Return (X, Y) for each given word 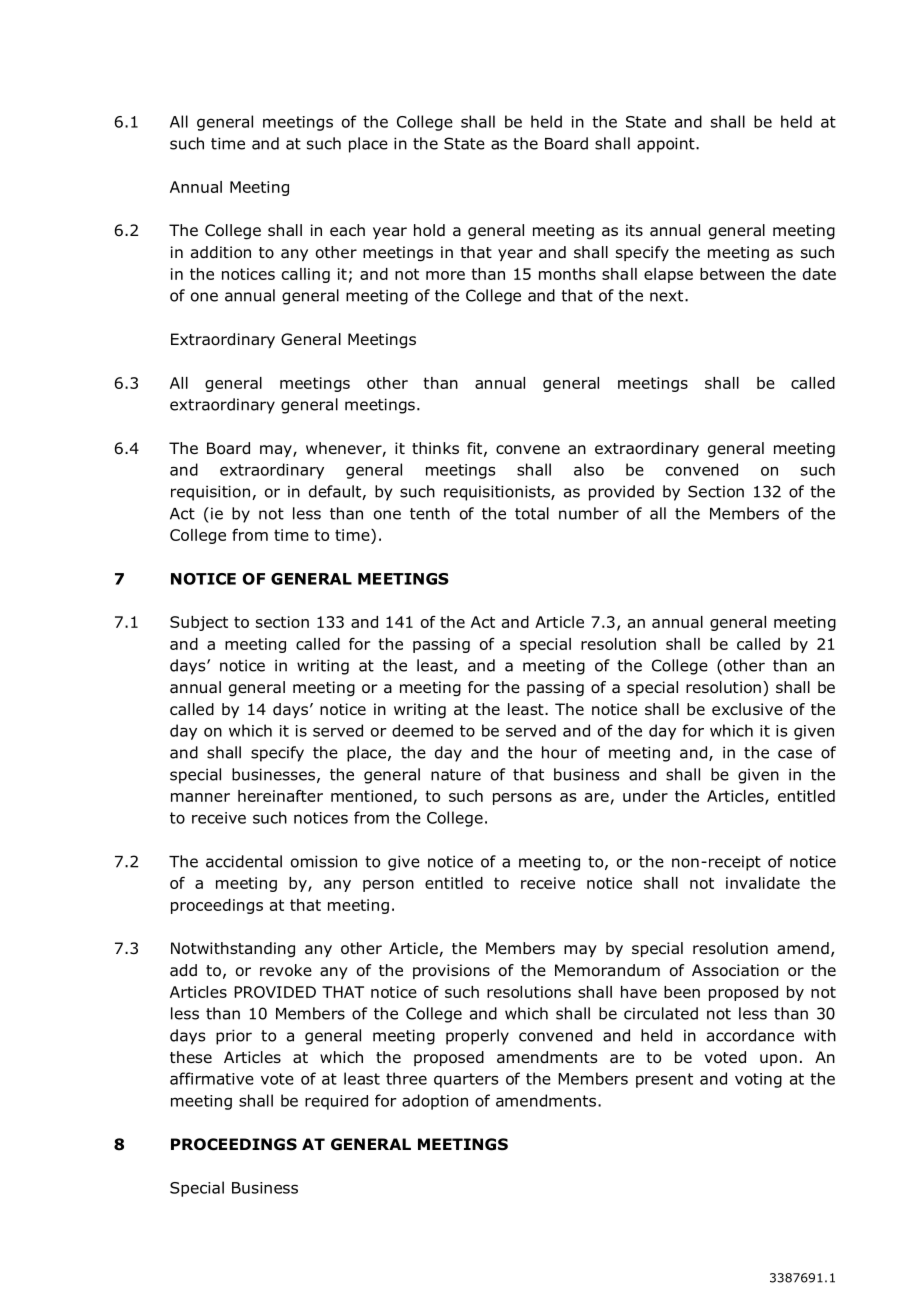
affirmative (212, 1078)
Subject (199, 623)
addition (221, 252)
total (532, 513)
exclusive (747, 709)
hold (429, 230)
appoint (667, 145)
